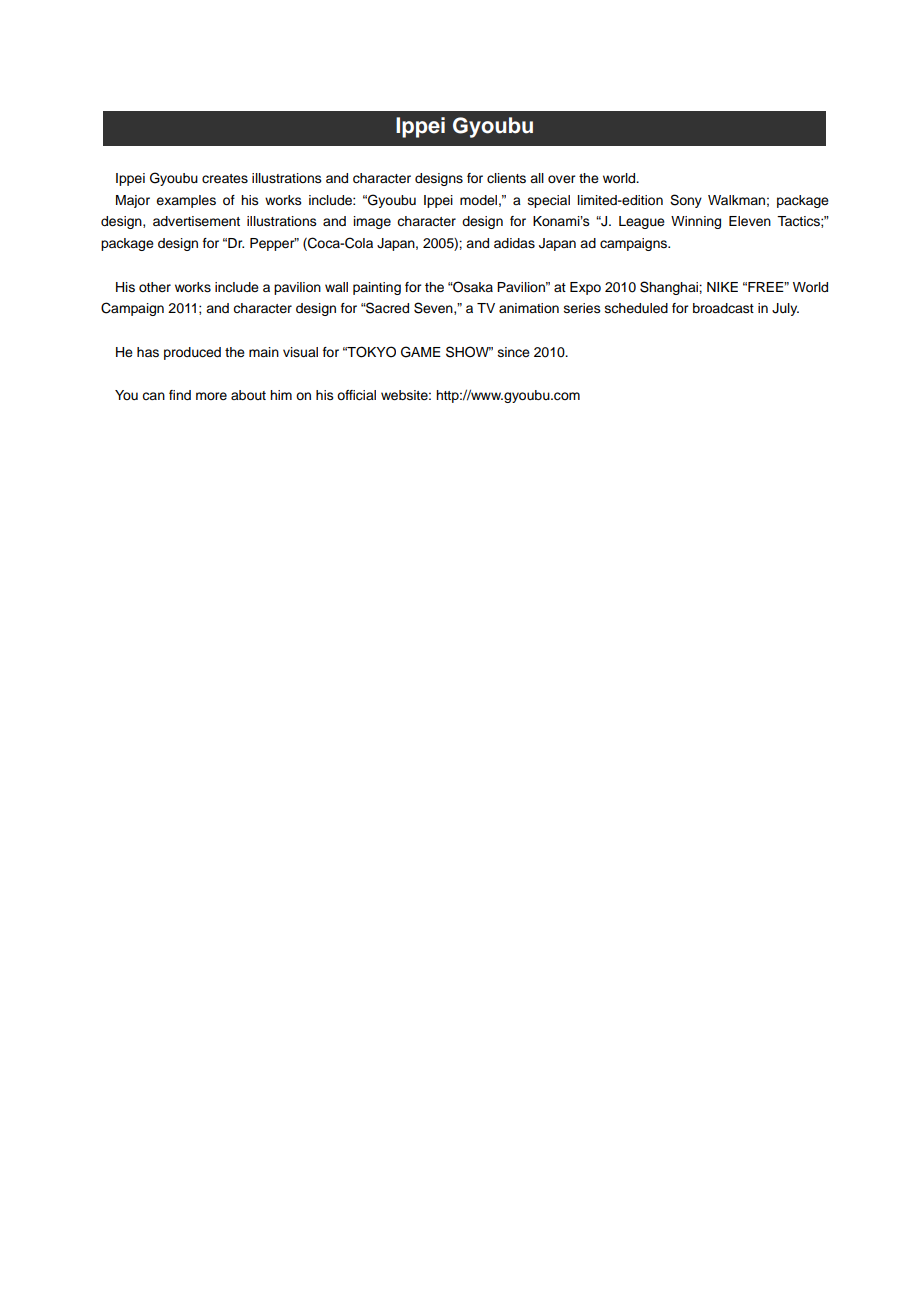 Image resolution: width=924 pixels, height=1308 pixels. I want to click on produced, so click(192, 353).
